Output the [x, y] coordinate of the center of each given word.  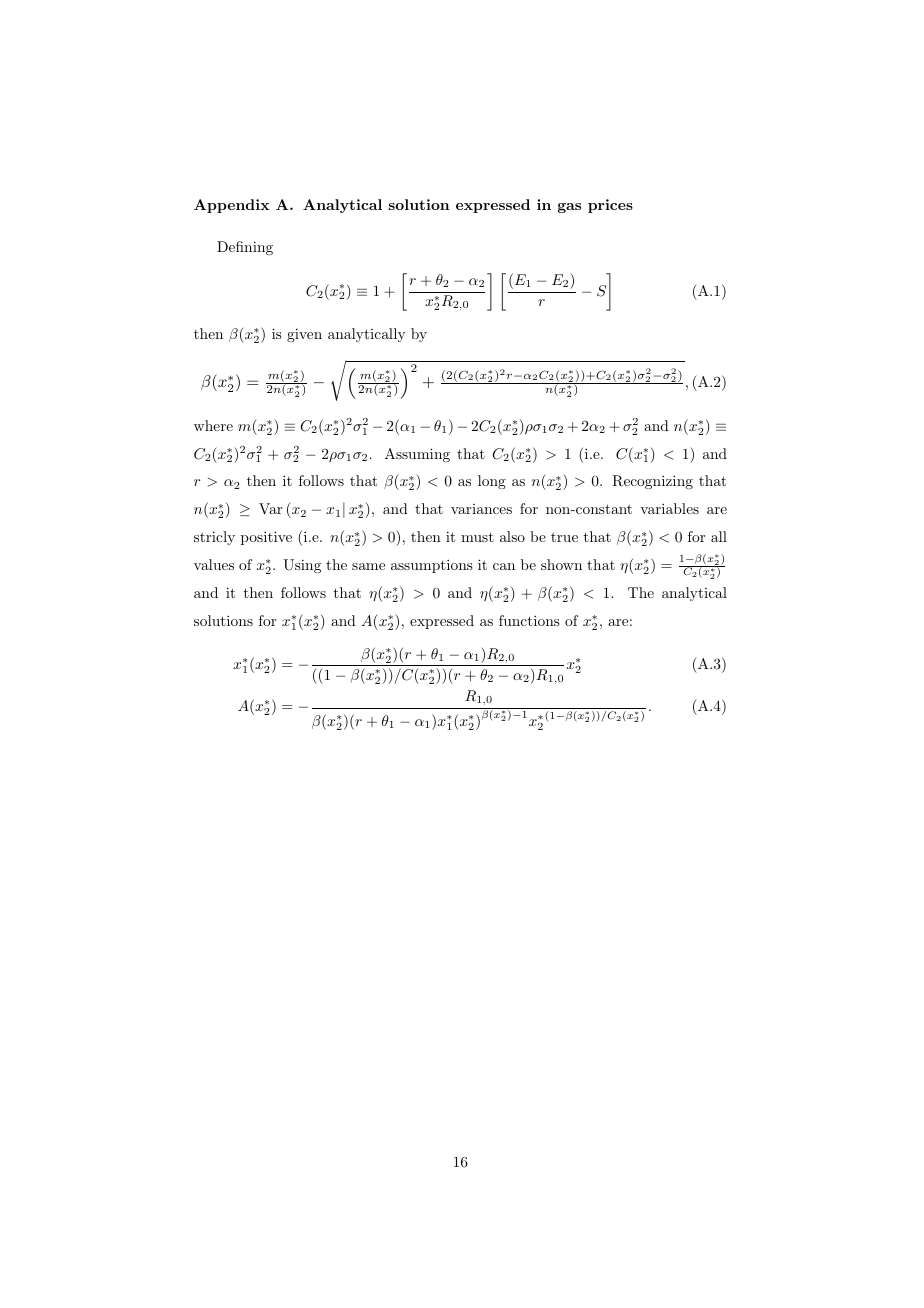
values [214, 564]
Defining [245, 248]
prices [610, 206]
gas [569, 208]
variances [481, 509]
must [477, 537]
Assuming [417, 455]
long [492, 482]
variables [669, 508]
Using [302, 566]
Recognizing [652, 482]
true [564, 537]
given [304, 335]
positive [266, 538]
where [213, 425]
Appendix [232, 206]
